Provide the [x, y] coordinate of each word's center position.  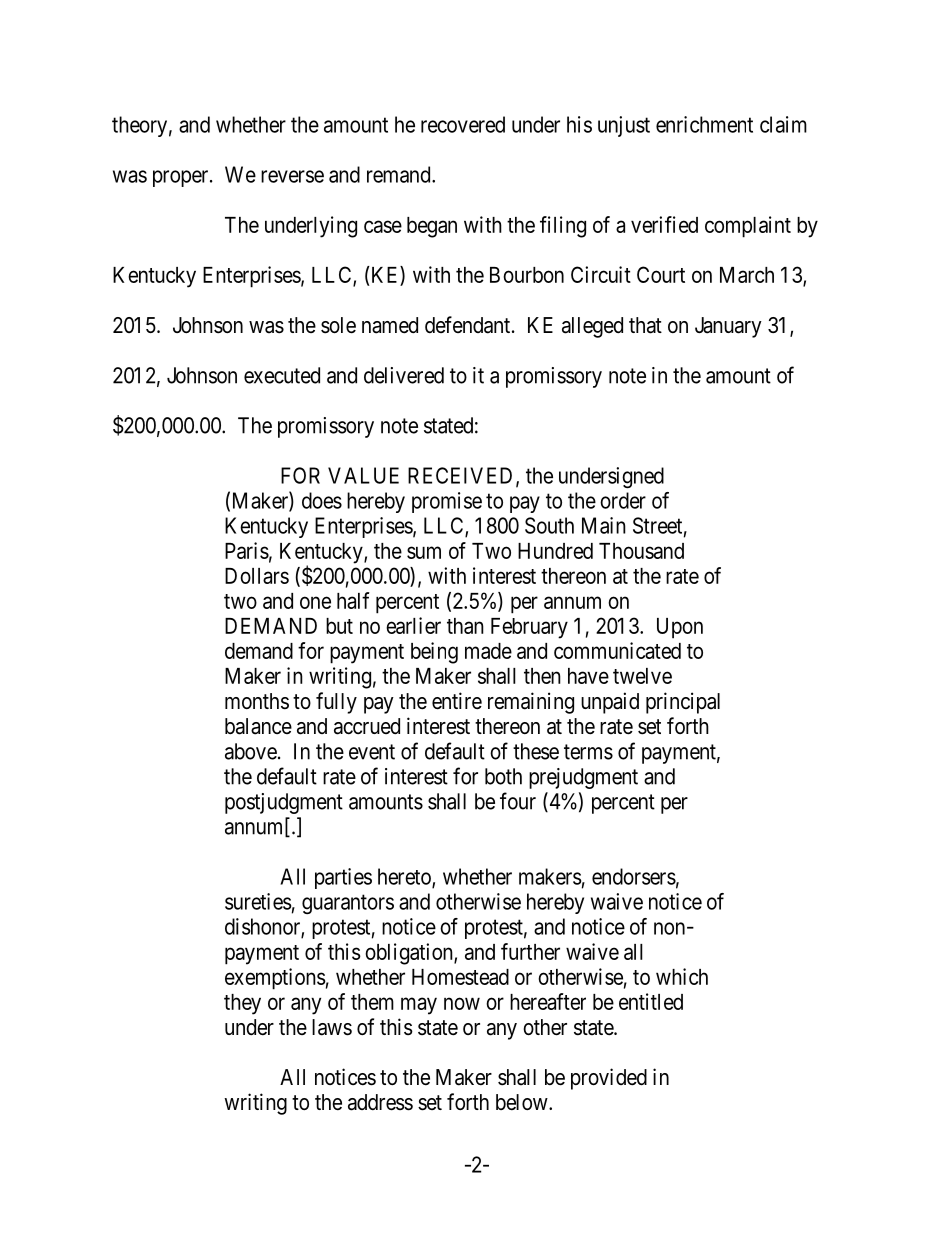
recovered [463, 124]
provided [609, 1079]
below [523, 1102]
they [242, 1004]
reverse [292, 176]
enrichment [704, 124]
